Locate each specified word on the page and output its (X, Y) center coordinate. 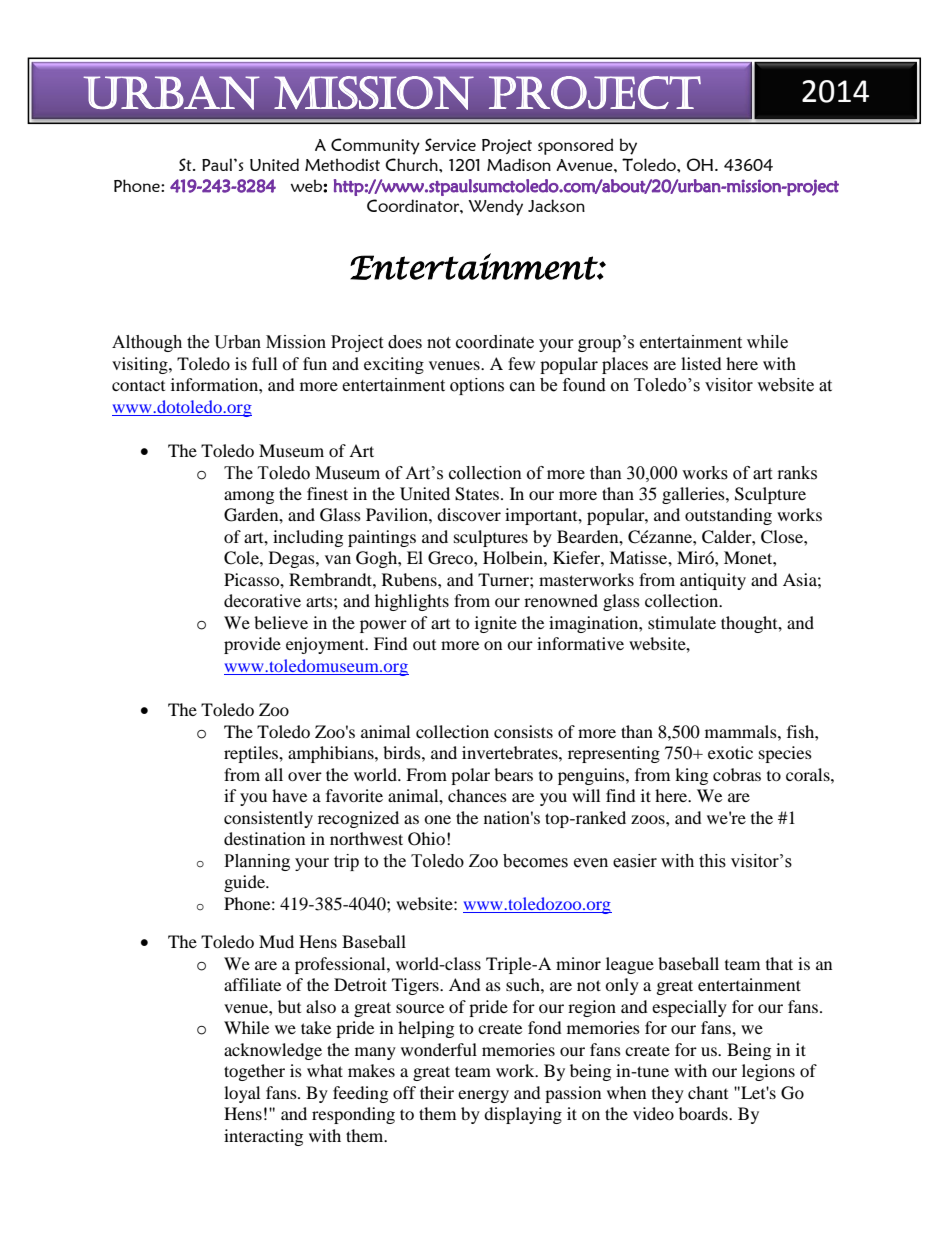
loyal (242, 1094)
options (477, 386)
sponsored (575, 146)
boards (704, 1113)
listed (701, 363)
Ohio (426, 839)
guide (245, 883)
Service (450, 144)
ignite (496, 624)
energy (483, 1096)
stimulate (682, 622)
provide (252, 645)
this (712, 861)
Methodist (342, 164)
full (264, 363)
